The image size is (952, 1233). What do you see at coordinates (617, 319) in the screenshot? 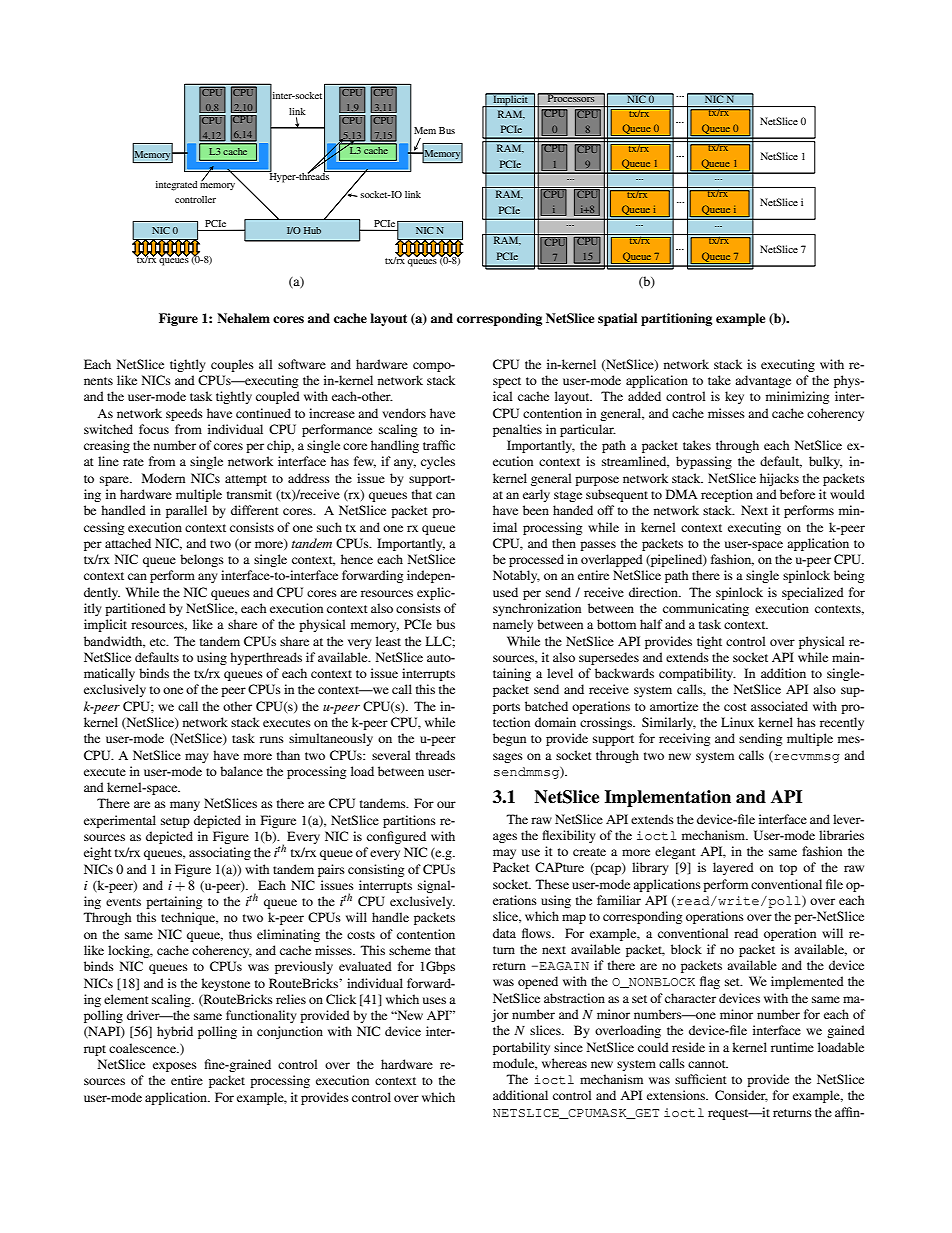
I see `spatial` at bounding box center [617, 319].
